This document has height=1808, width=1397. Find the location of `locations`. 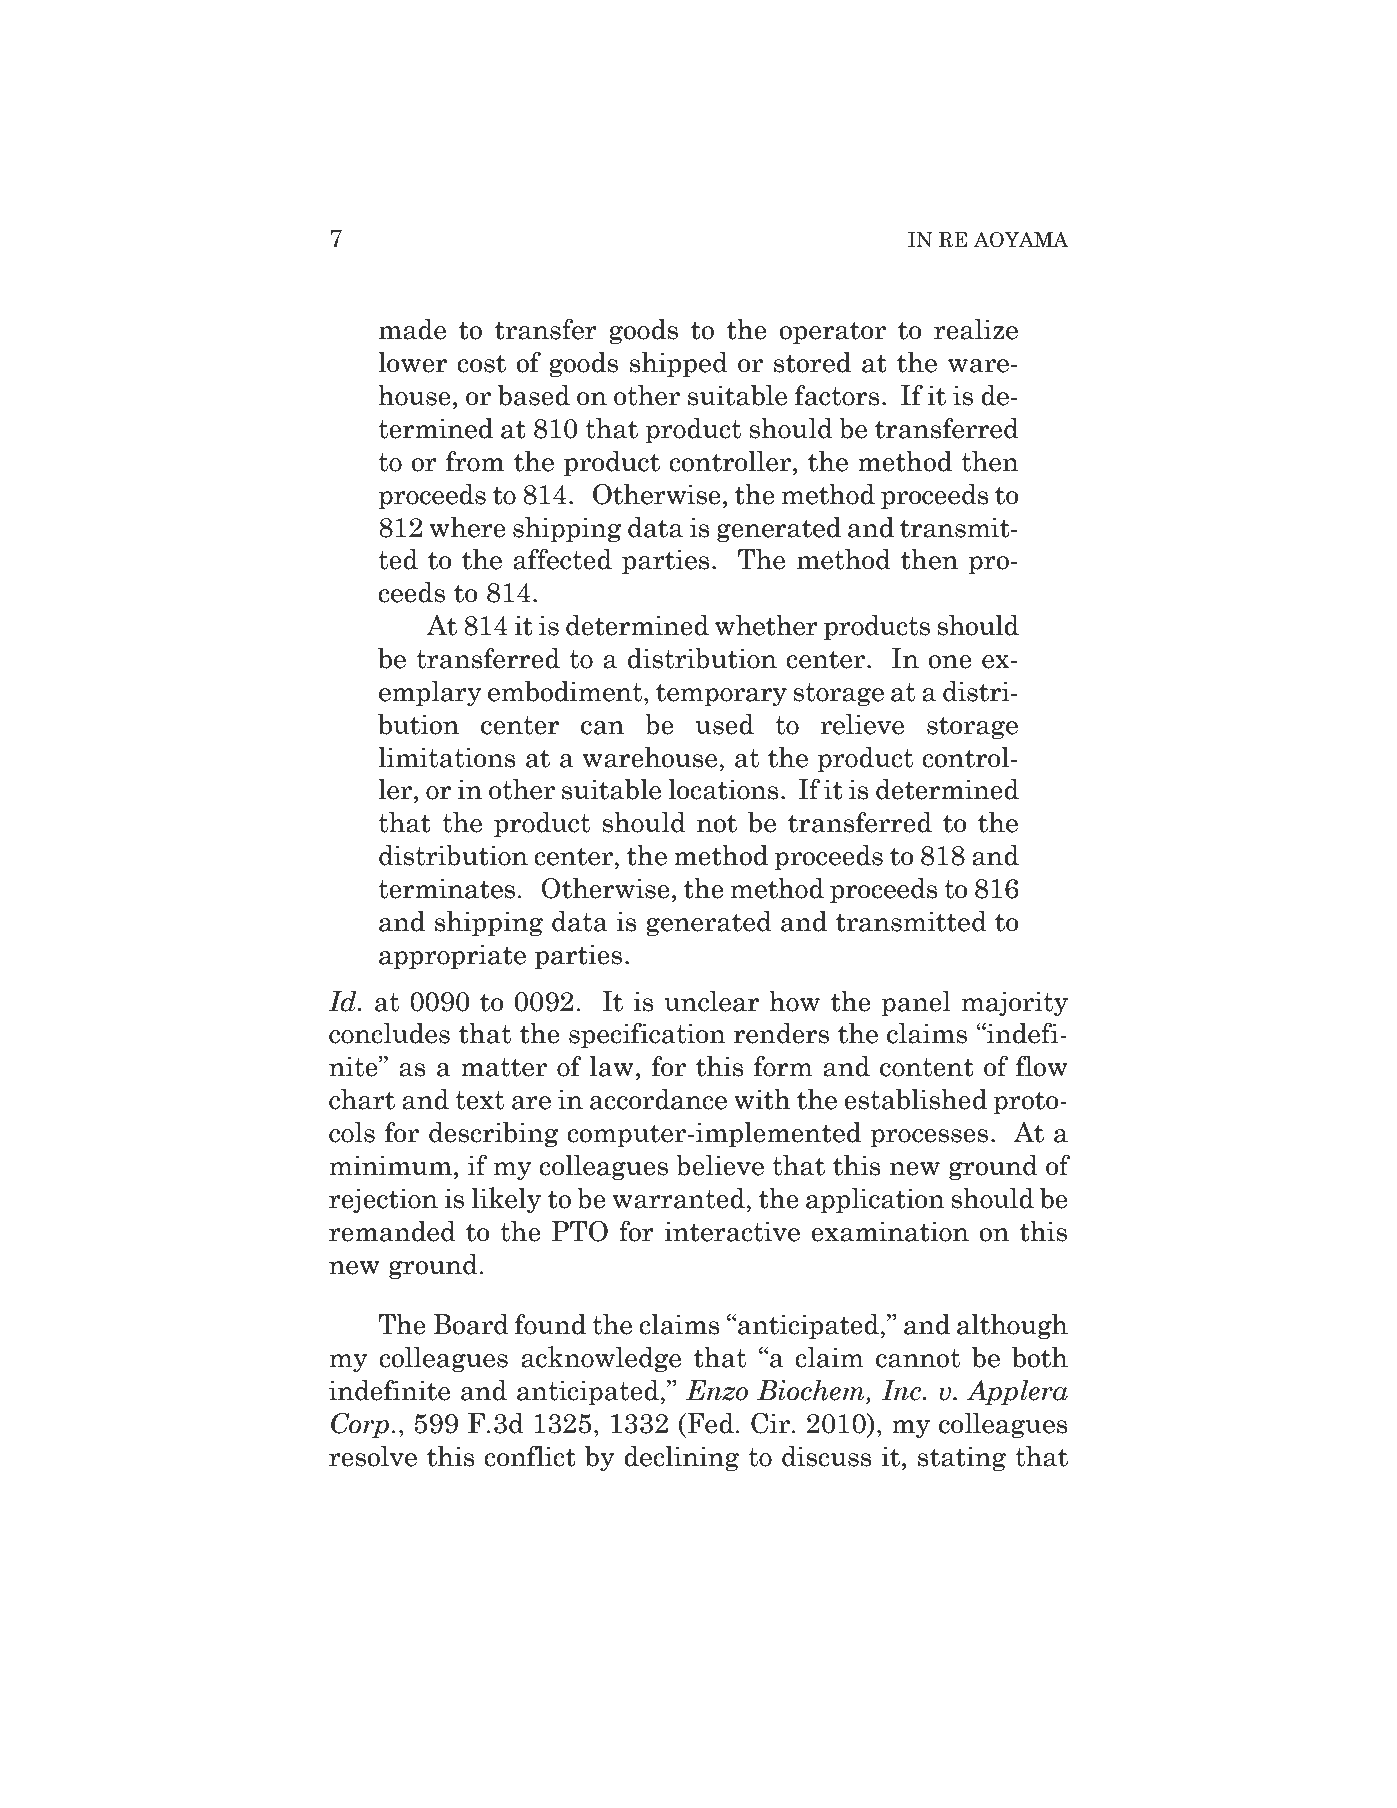

locations is located at coordinates (723, 789).
